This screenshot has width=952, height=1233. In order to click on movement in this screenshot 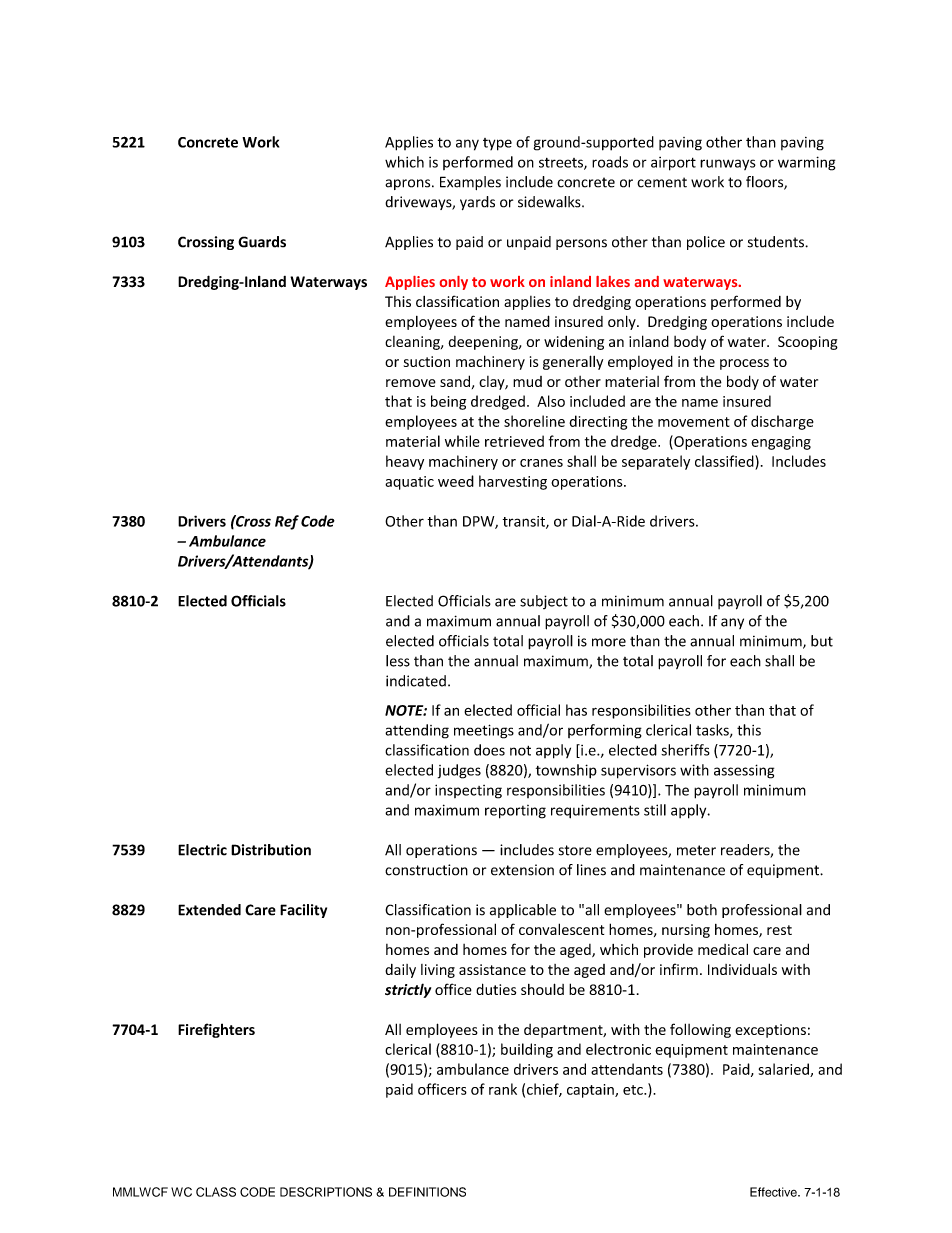, I will do `click(694, 422)`.
